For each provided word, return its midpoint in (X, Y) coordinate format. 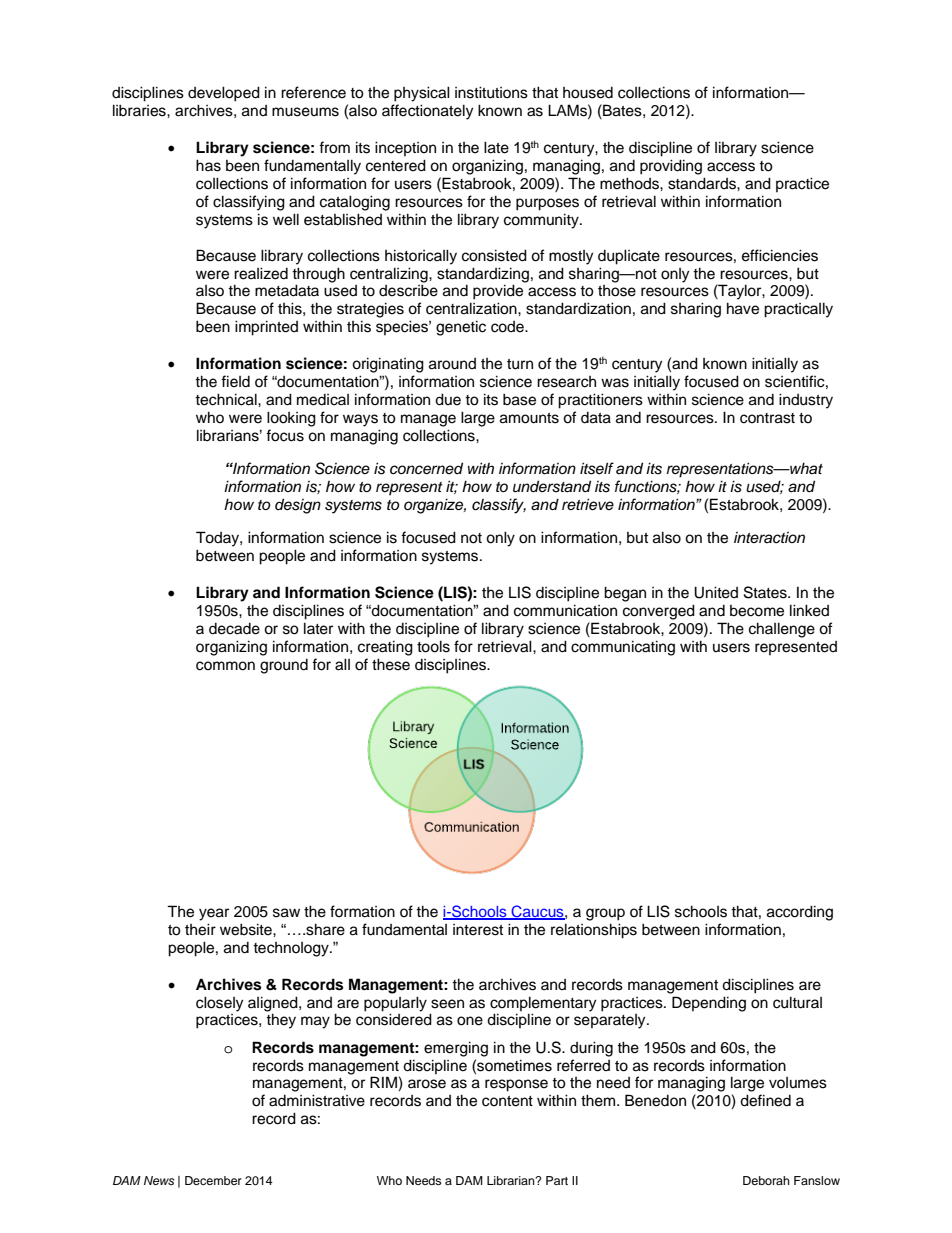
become (757, 611)
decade (234, 629)
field (235, 381)
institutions (491, 92)
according (800, 913)
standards (703, 183)
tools (433, 646)
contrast (767, 418)
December (213, 1180)
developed (224, 94)
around (452, 364)
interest (478, 930)
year (214, 914)
